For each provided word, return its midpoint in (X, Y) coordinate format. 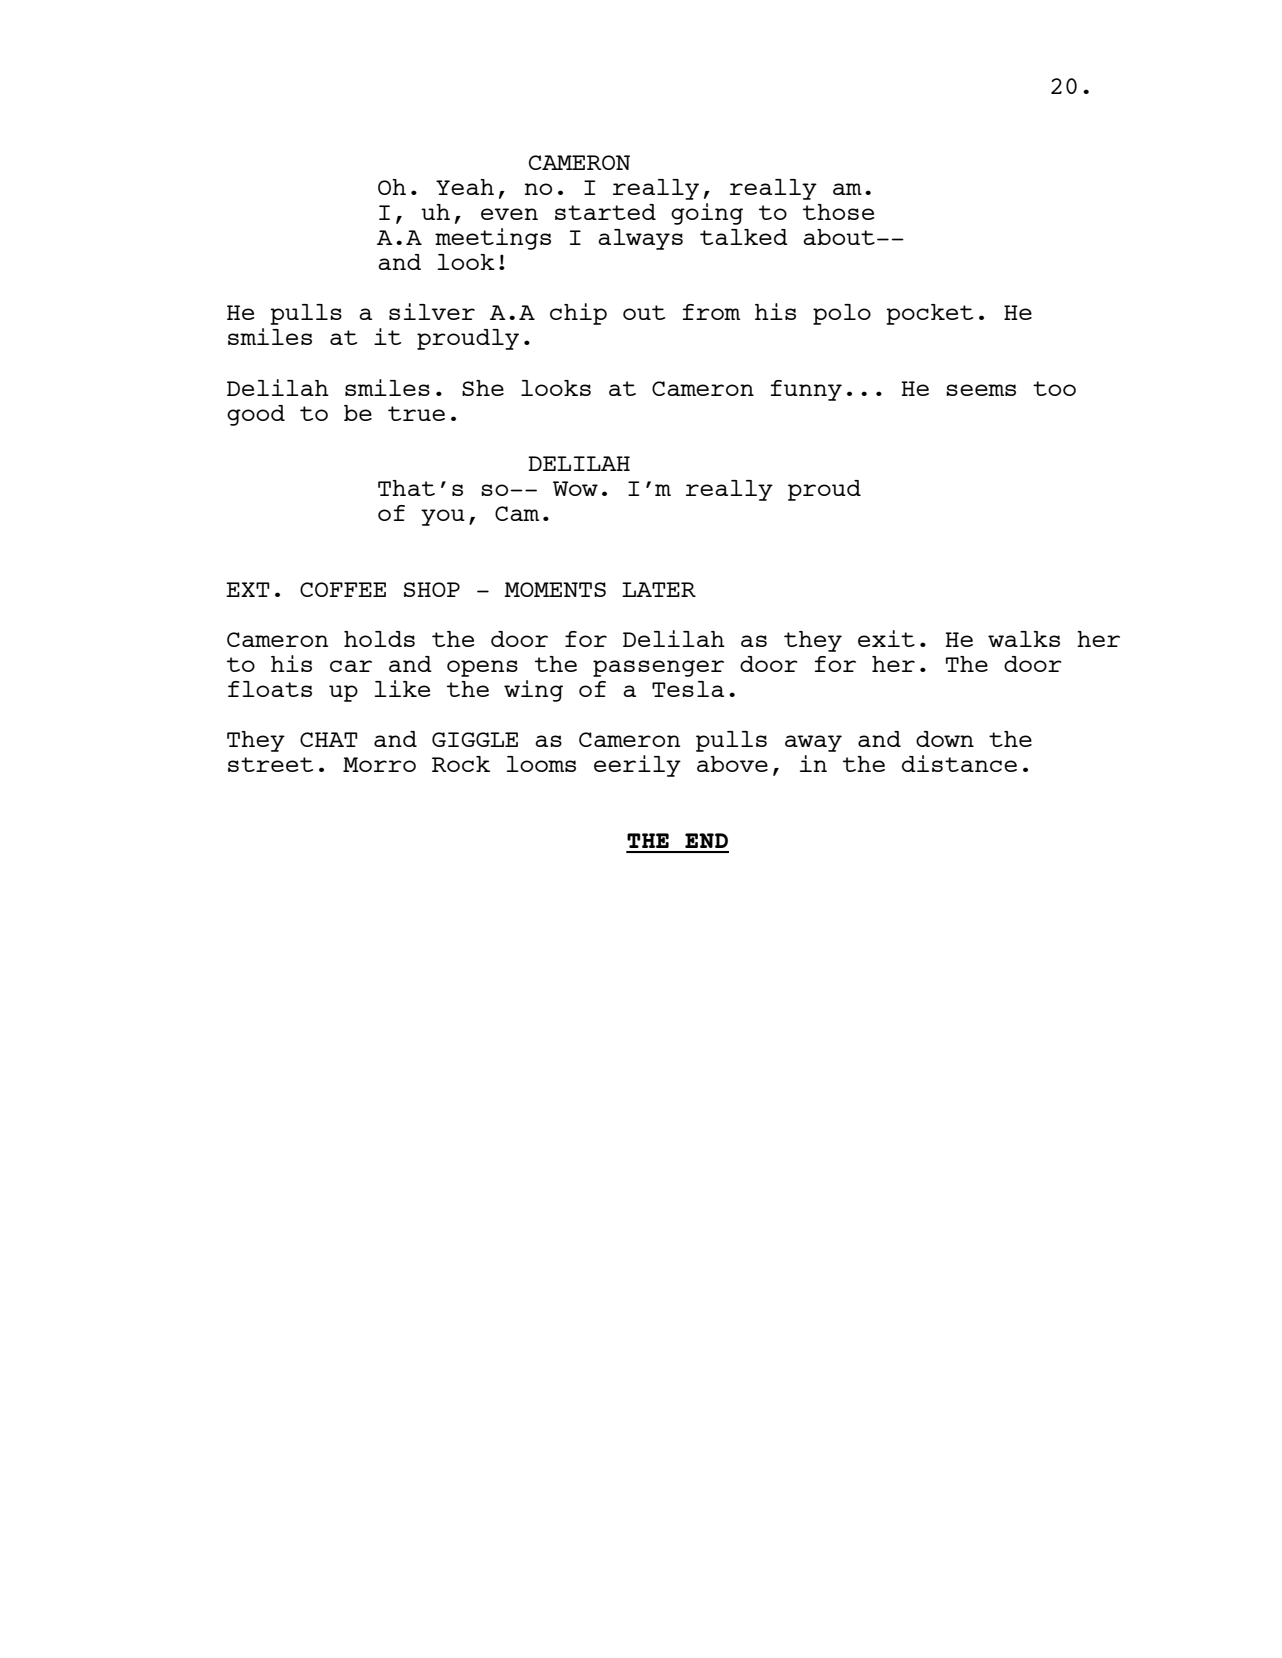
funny (806, 390)
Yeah (465, 187)
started (605, 212)
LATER (659, 589)
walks (1024, 639)
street (270, 764)
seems (981, 390)
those (838, 212)
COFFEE (343, 589)
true (416, 413)
